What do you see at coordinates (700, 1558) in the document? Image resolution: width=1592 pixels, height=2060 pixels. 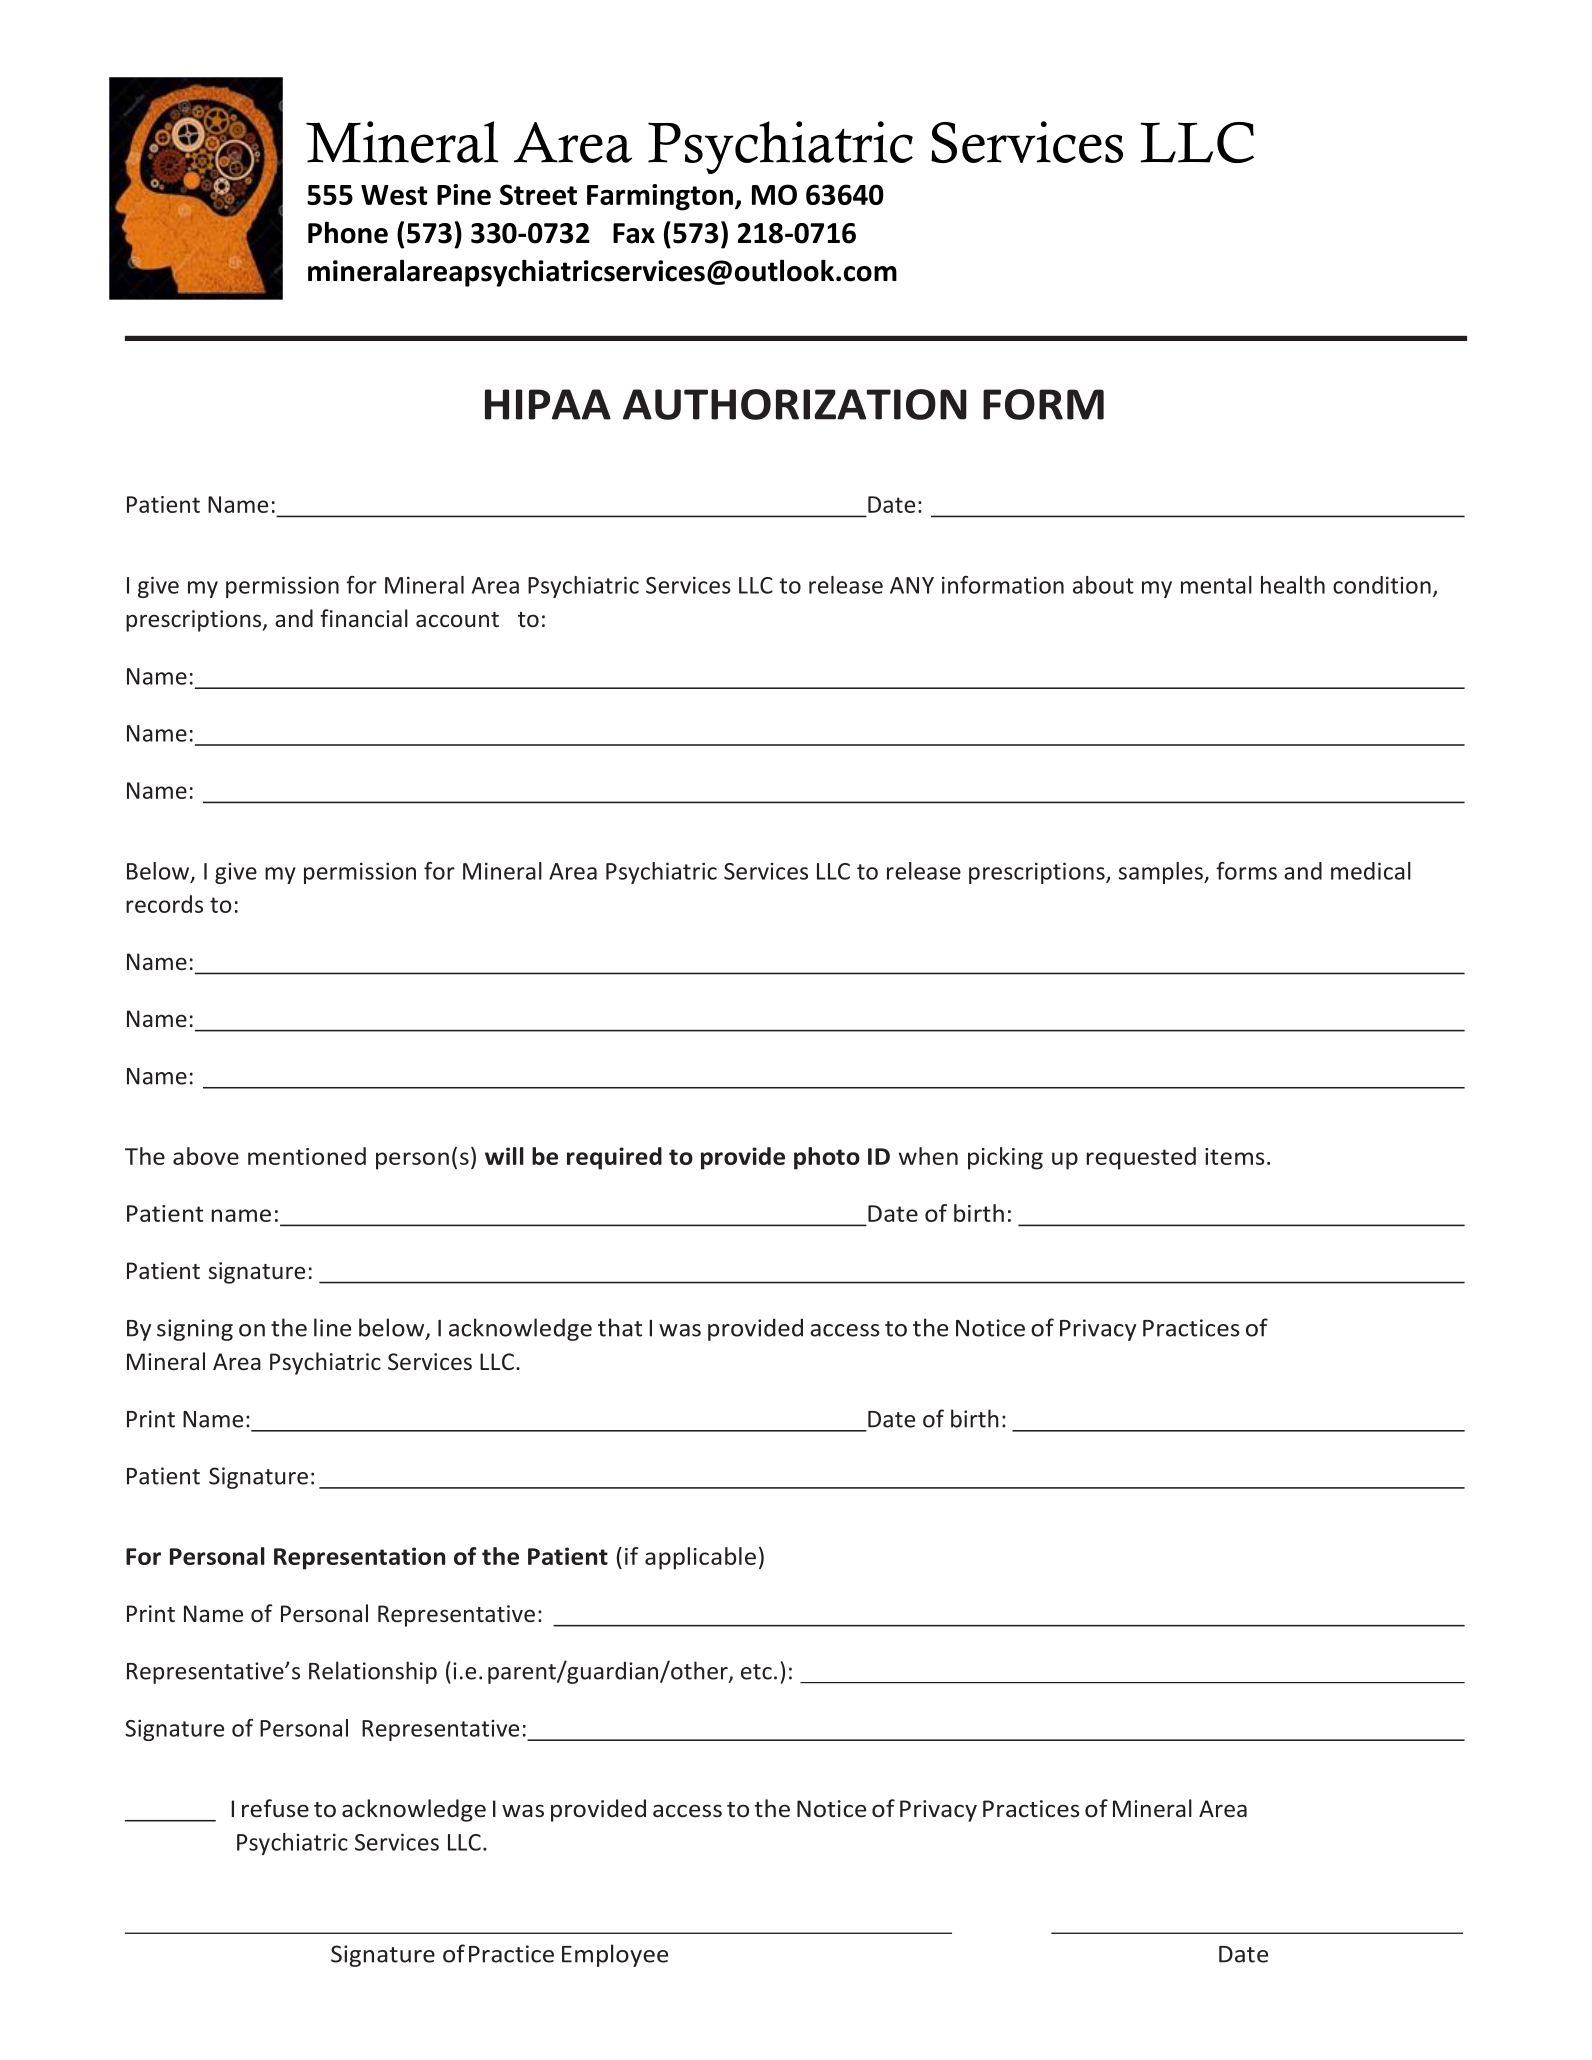 I see `applicable` at bounding box center [700, 1558].
